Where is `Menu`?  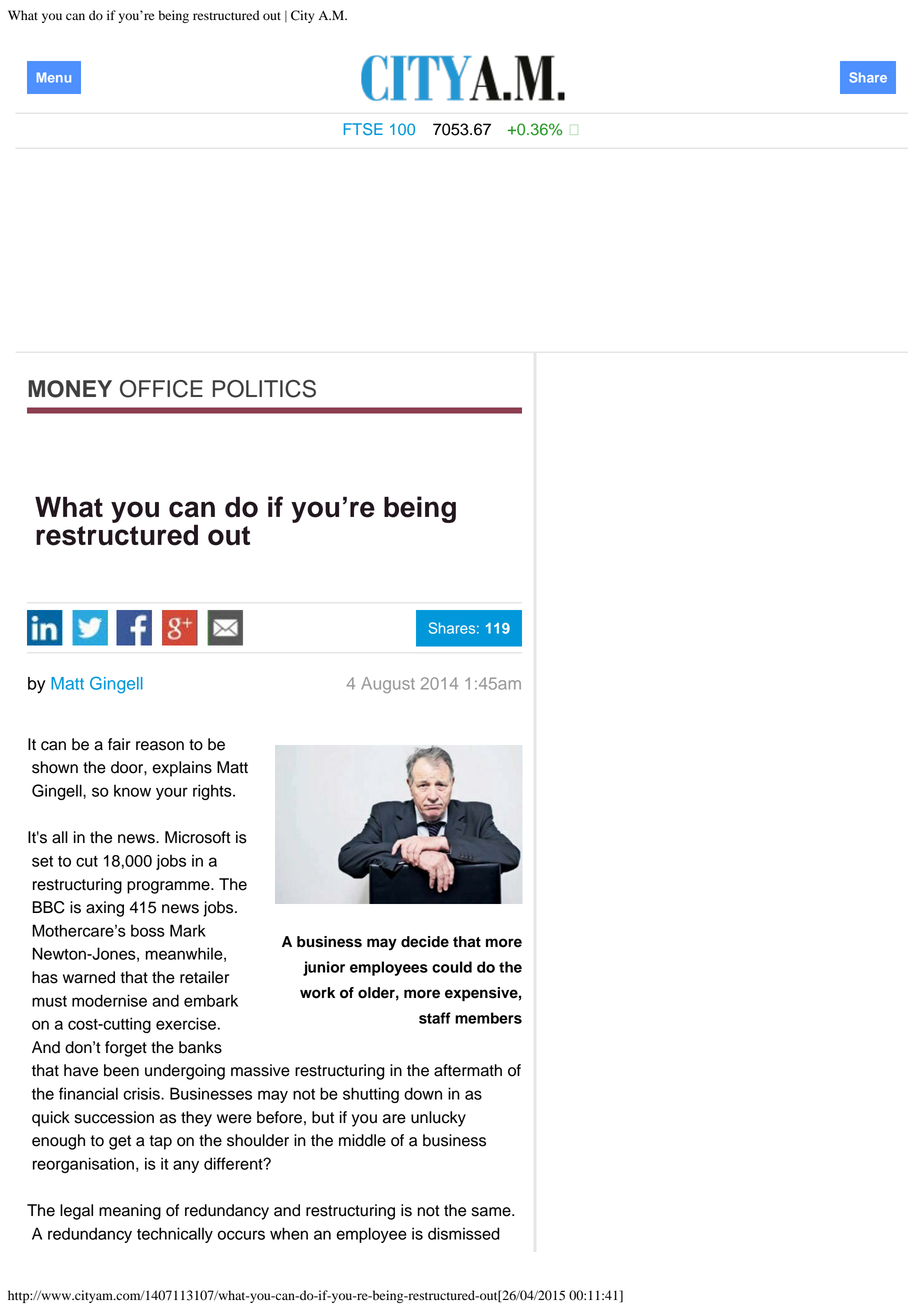
Menu is located at coordinates (54, 77).
